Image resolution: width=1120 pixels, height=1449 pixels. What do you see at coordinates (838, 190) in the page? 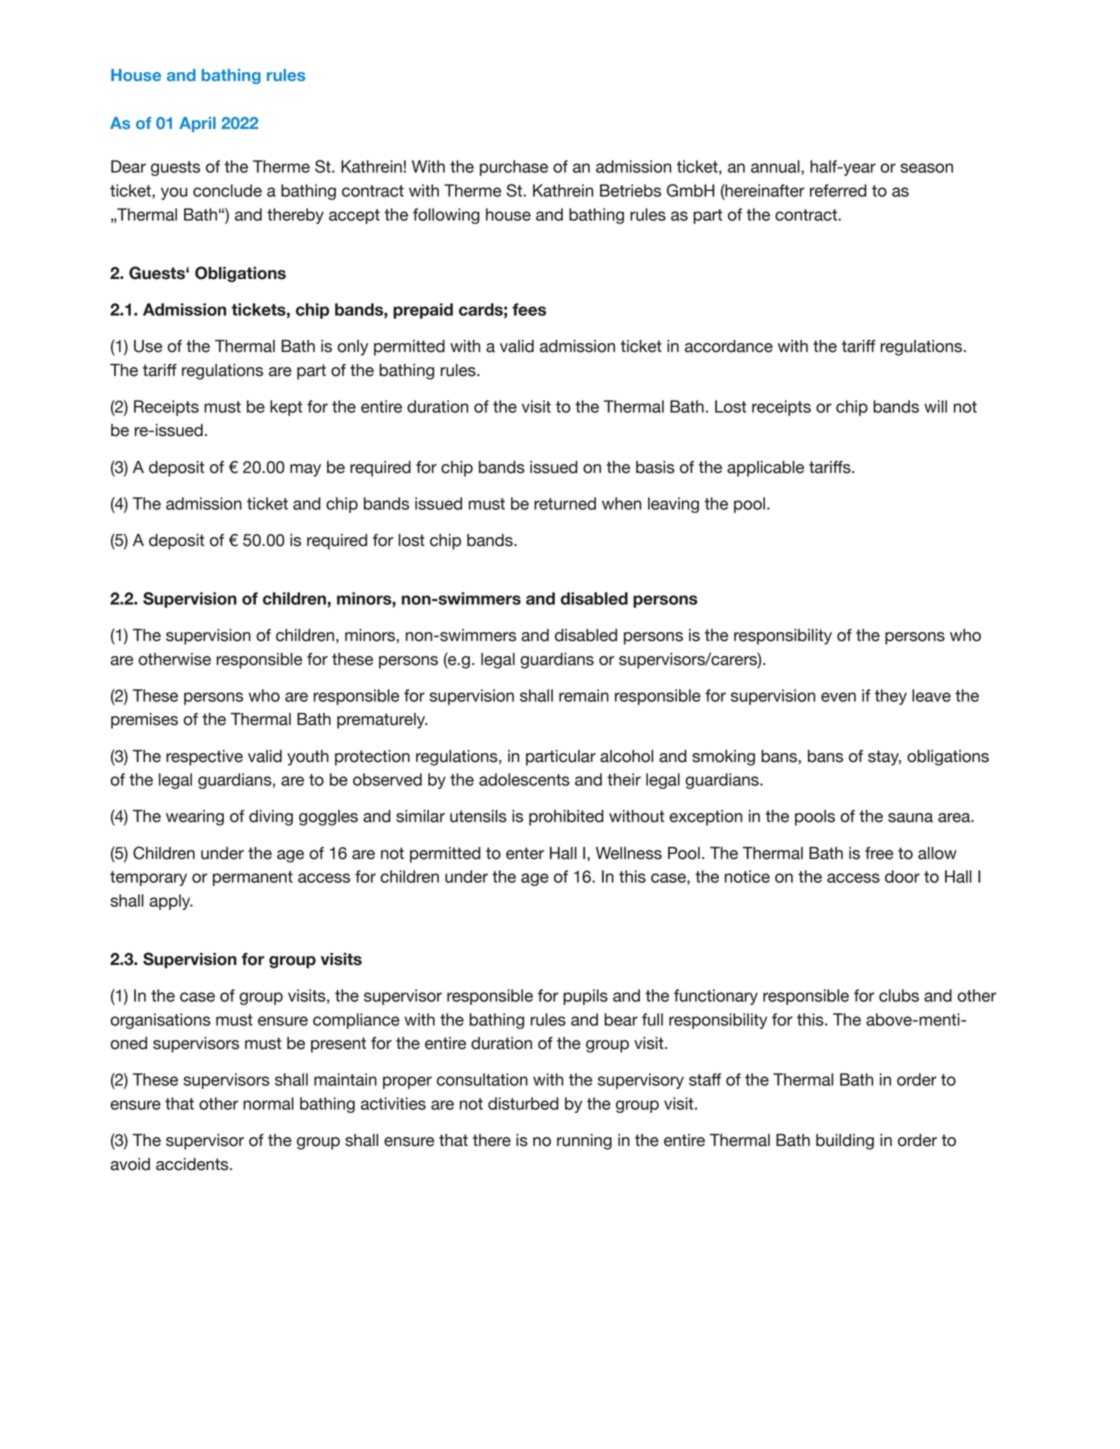
I see `referred` at bounding box center [838, 190].
